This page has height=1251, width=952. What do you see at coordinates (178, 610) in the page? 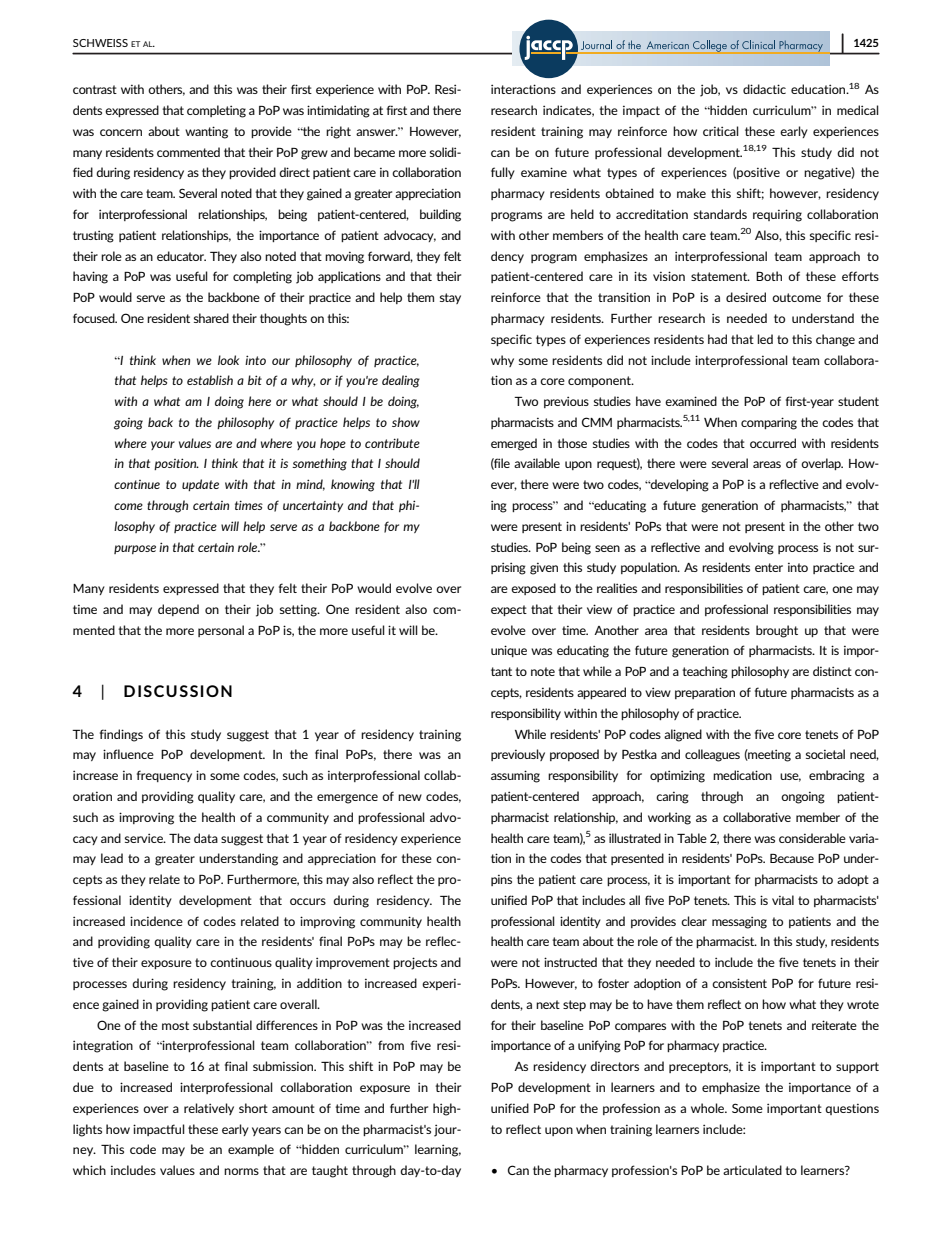
I see `depend` at bounding box center [178, 610].
